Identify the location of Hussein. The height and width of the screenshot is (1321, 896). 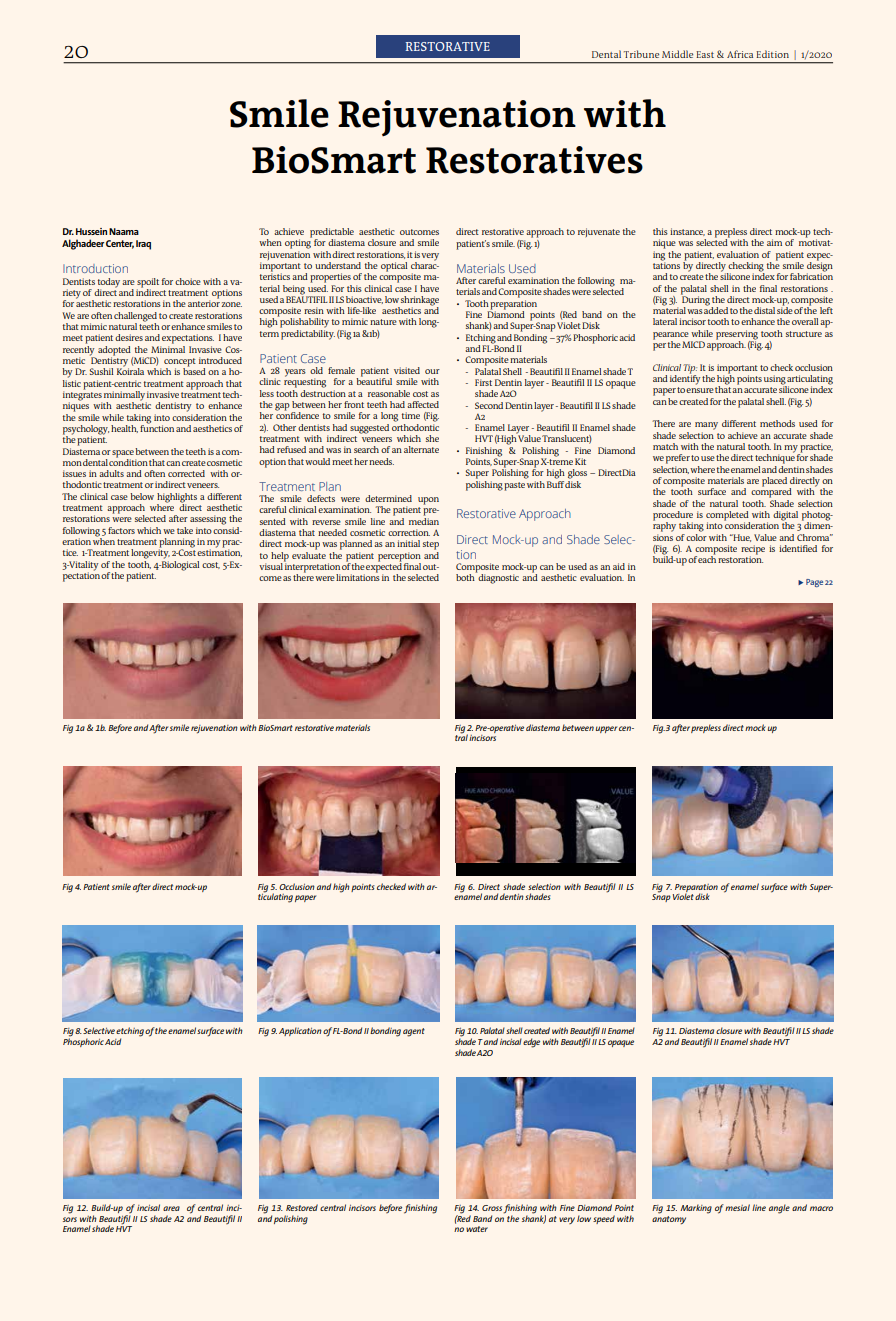
(91, 231).
